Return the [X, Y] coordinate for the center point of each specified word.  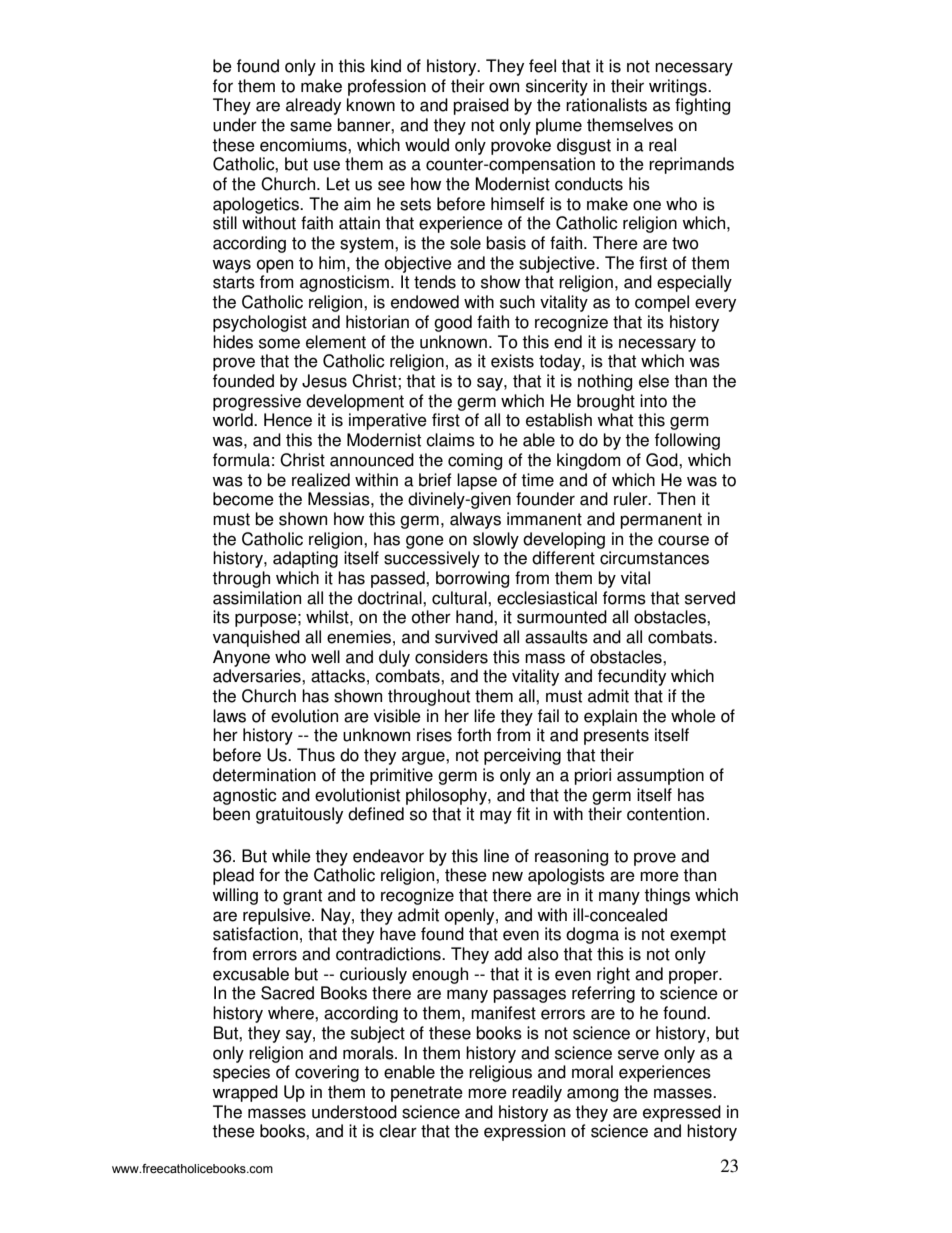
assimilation [257, 598]
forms [624, 598]
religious [500, 1073]
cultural [460, 598]
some [279, 343]
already [313, 106]
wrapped [245, 1093]
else [654, 381]
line [496, 856]
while [291, 856]
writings [679, 87]
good [453, 323]
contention [666, 814]
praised [481, 106]
